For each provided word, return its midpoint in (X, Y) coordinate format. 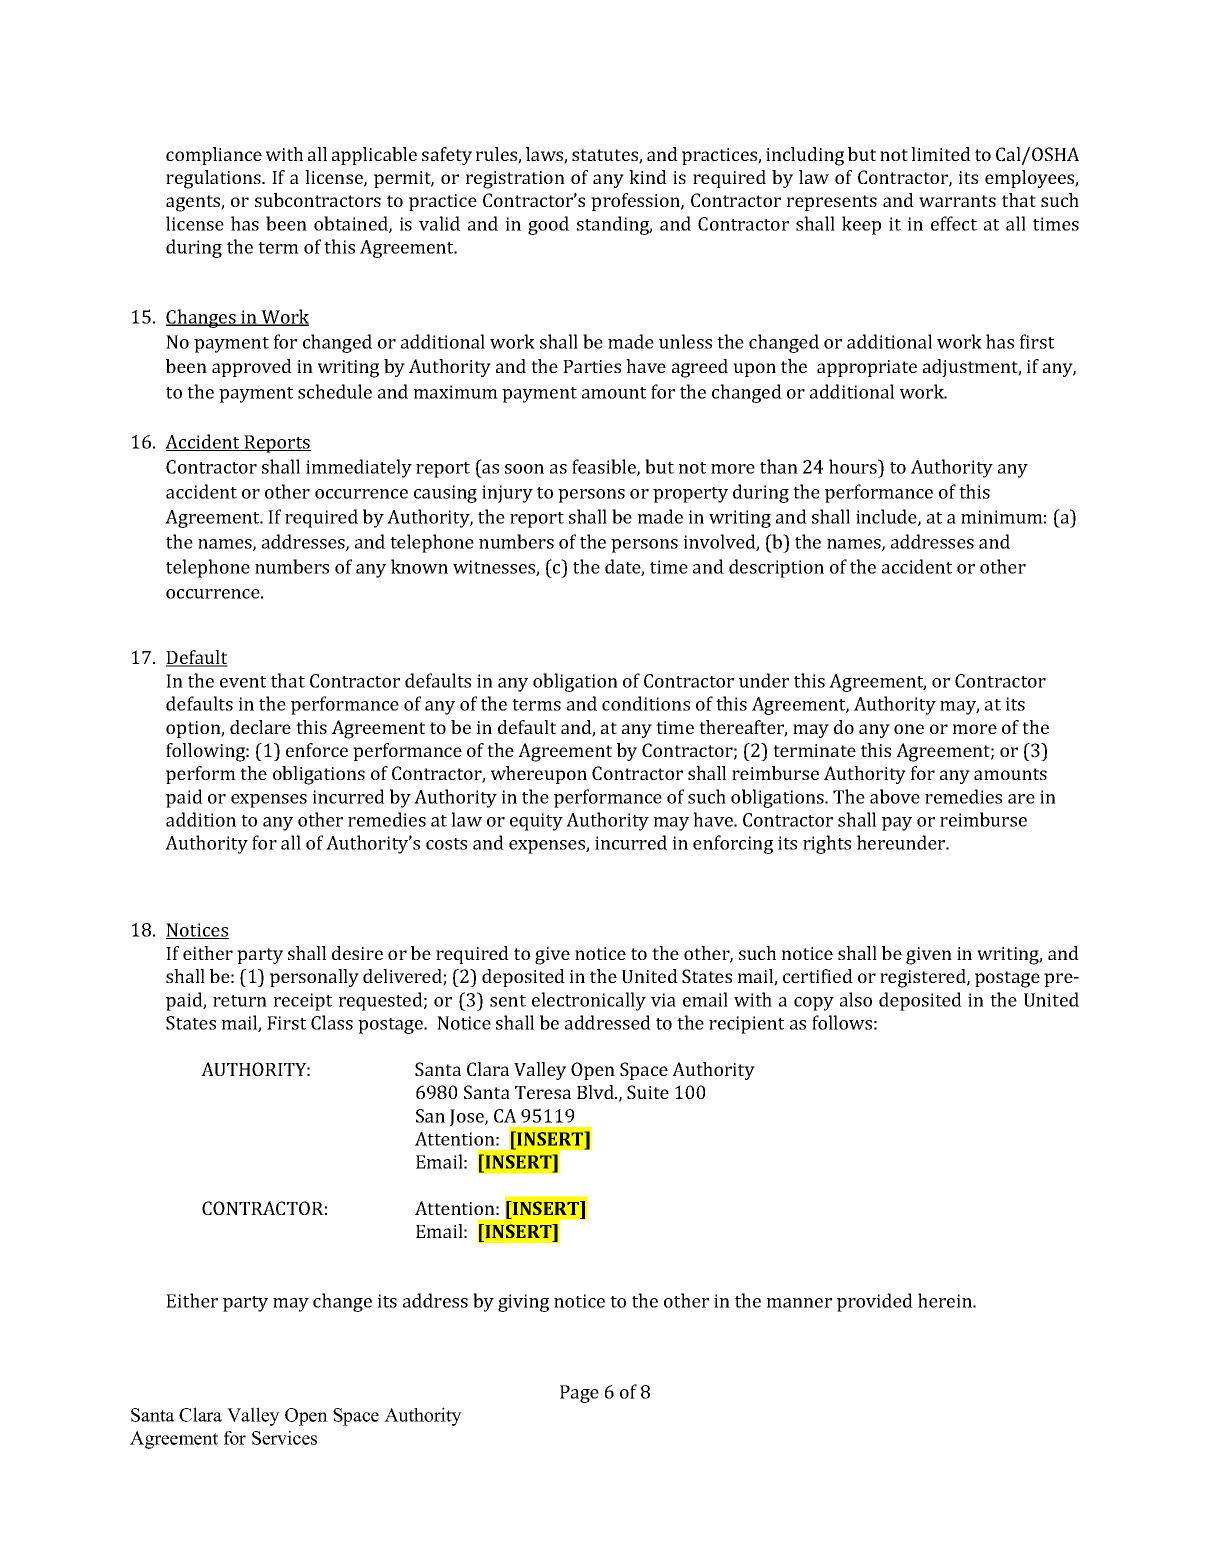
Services (284, 1437)
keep (861, 225)
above (895, 796)
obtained (352, 224)
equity (536, 822)
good (548, 225)
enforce (317, 750)
